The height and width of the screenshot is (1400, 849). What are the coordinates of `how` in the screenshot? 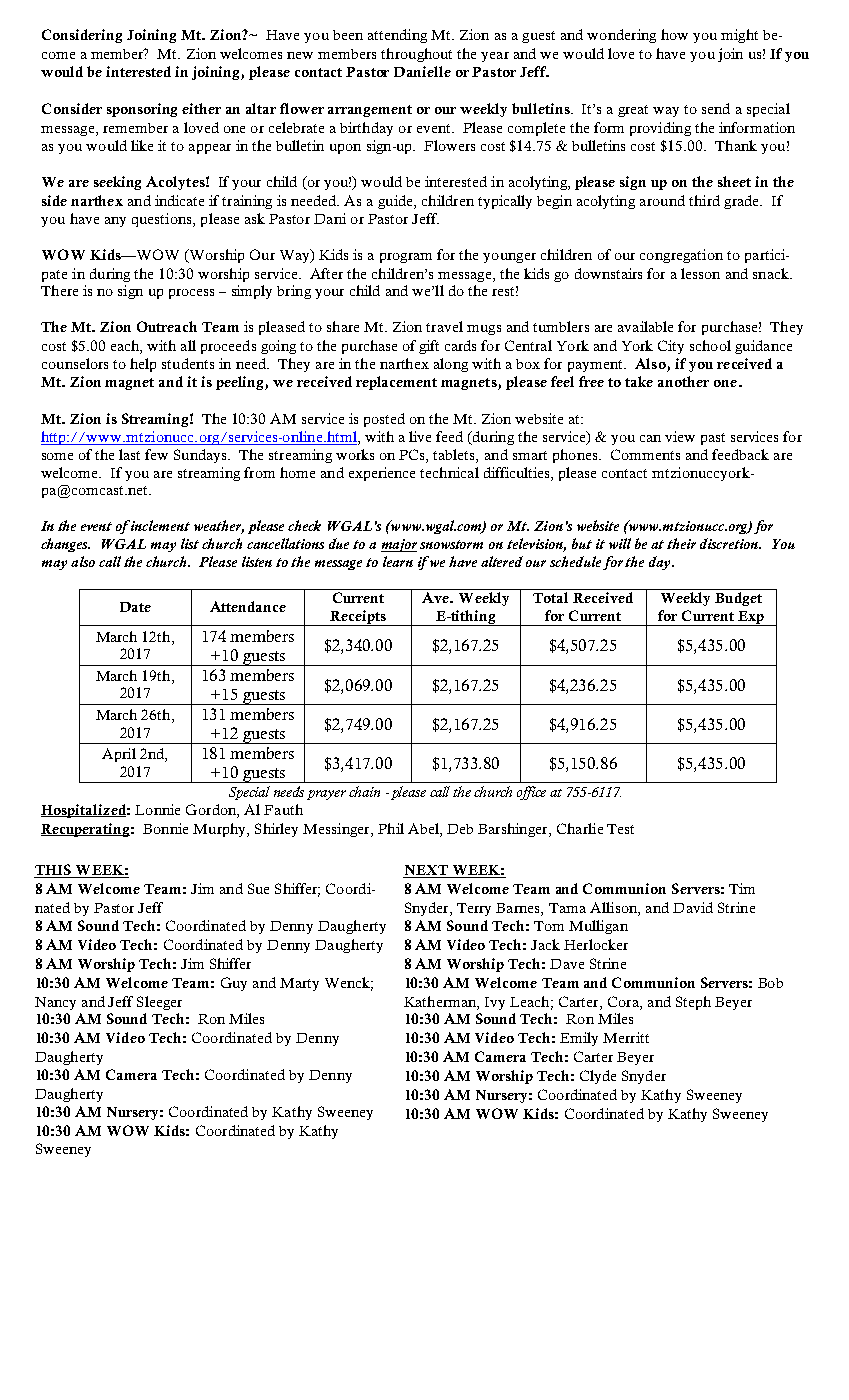 It's located at (674, 34).
